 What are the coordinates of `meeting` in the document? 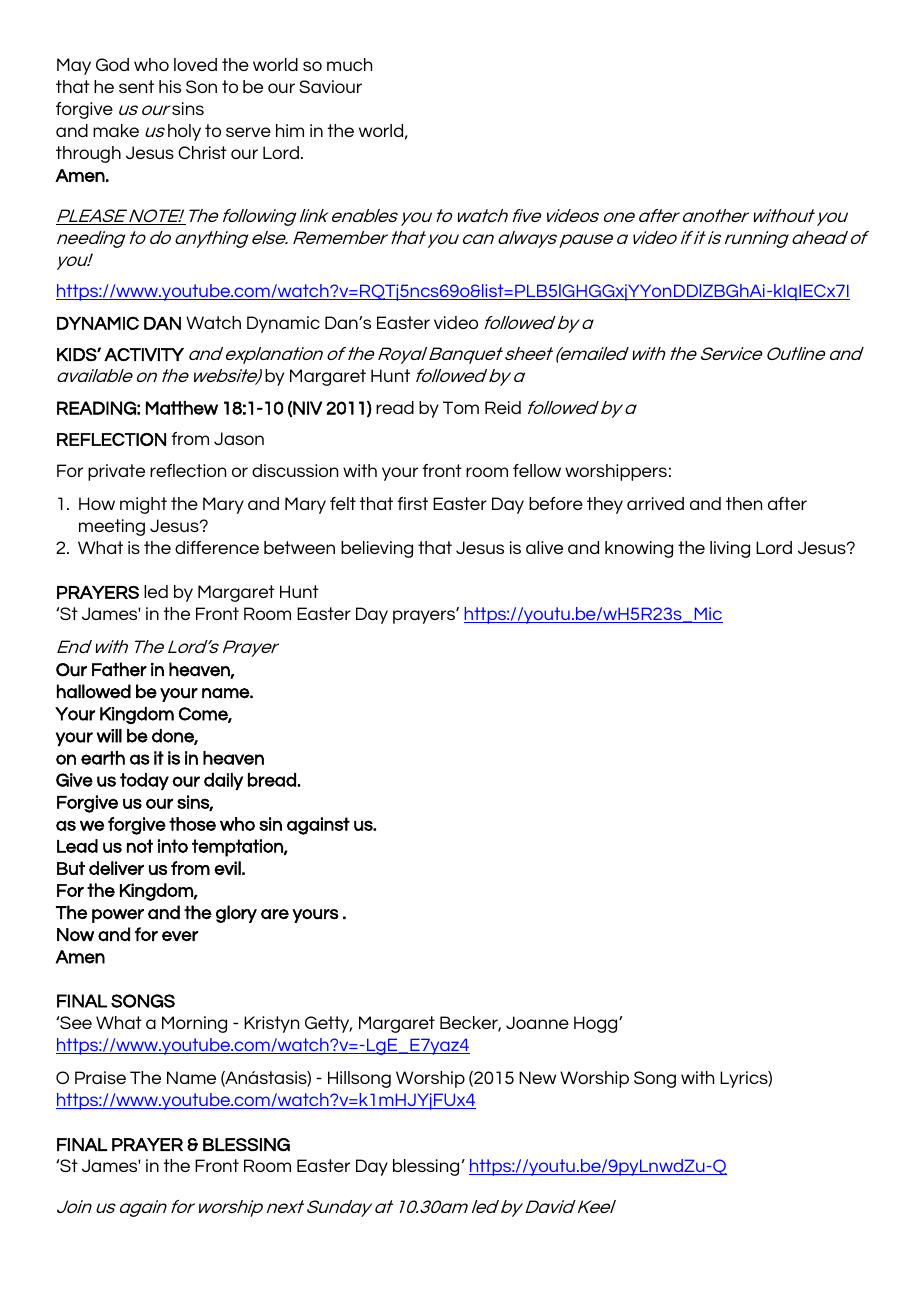 It's located at (112, 527).
